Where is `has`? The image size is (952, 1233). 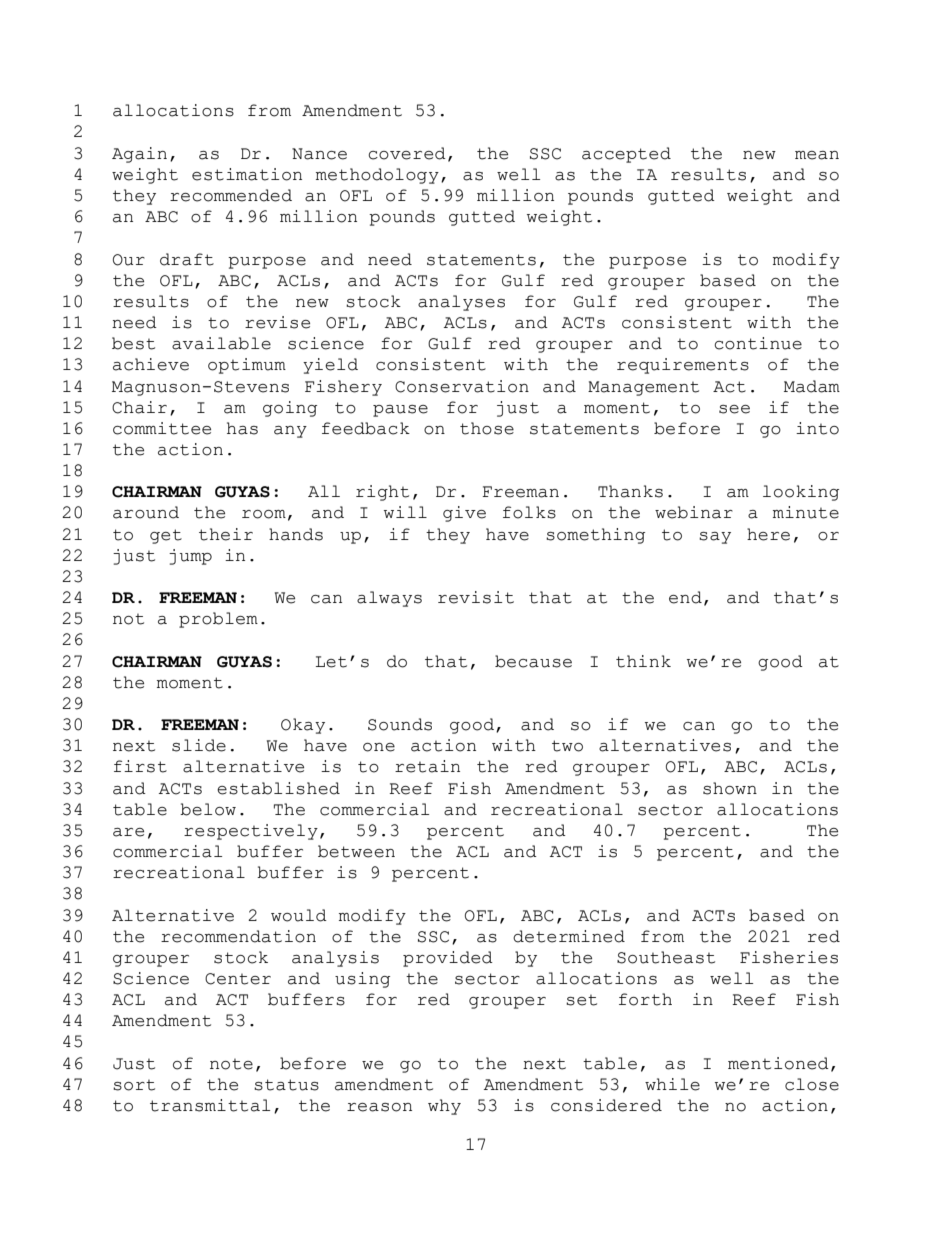
has is located at coordinates (242, 428).
